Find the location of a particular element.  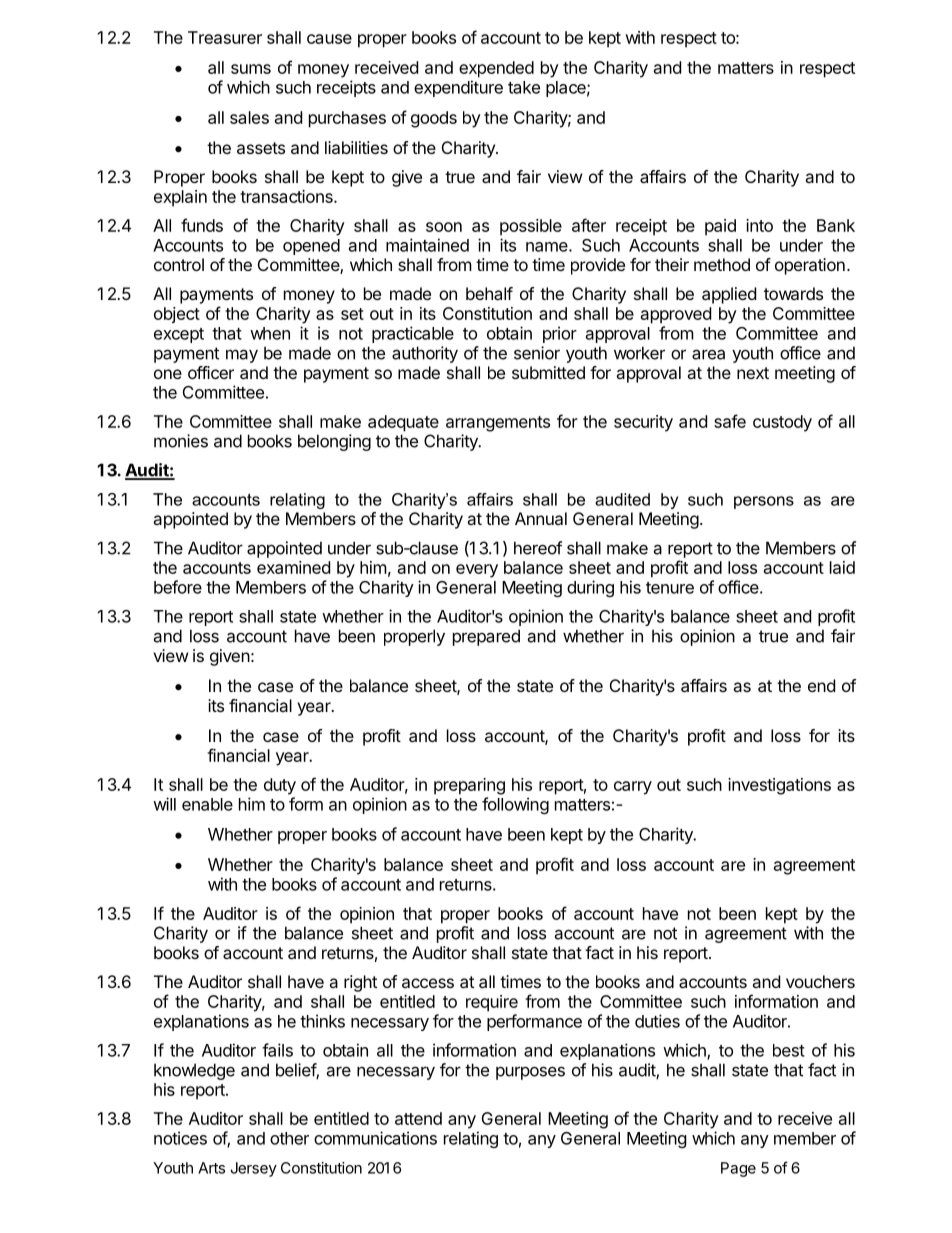

expended is located at coordinates (496, 69).
